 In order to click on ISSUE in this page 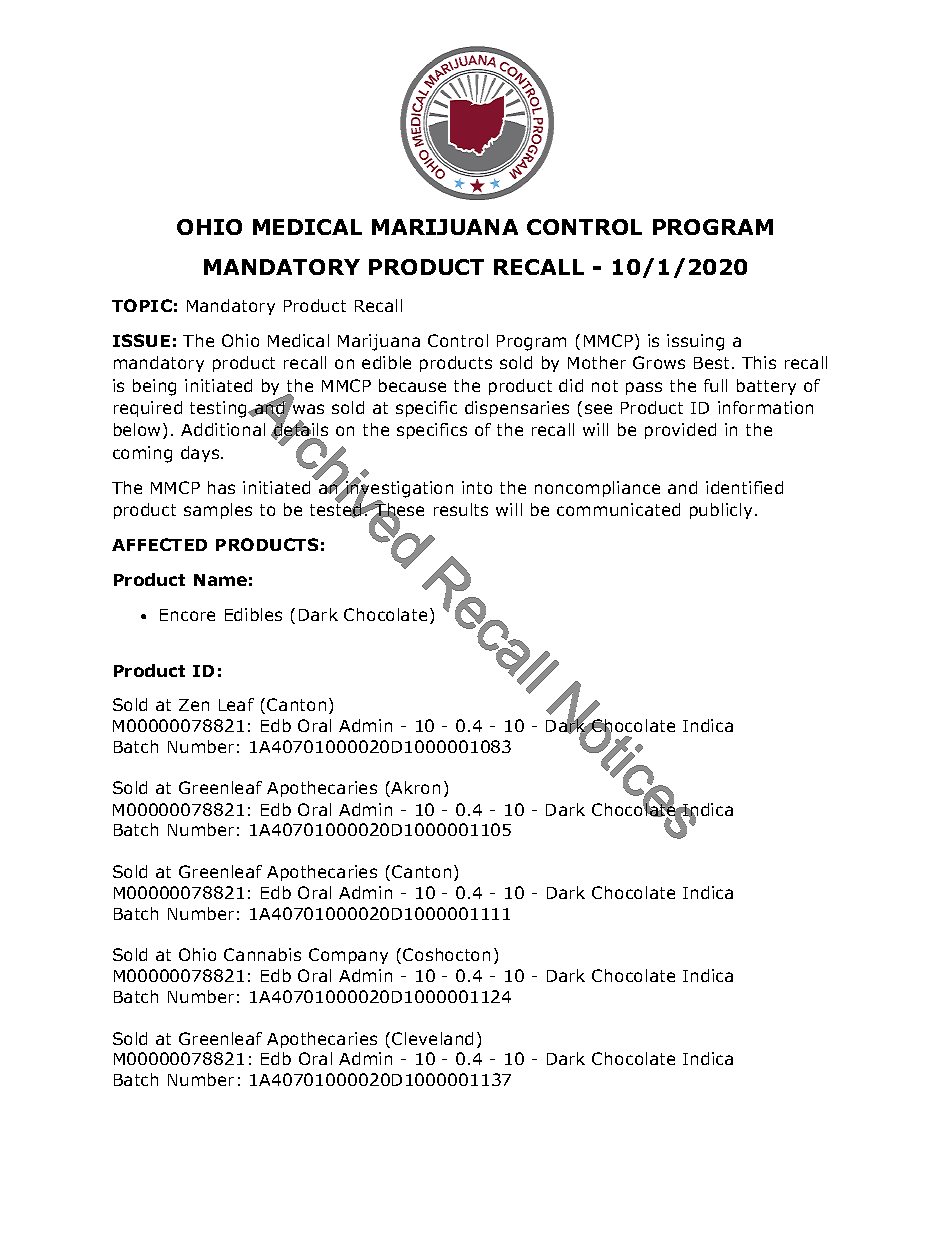, I will do `click(141, 340)`.
